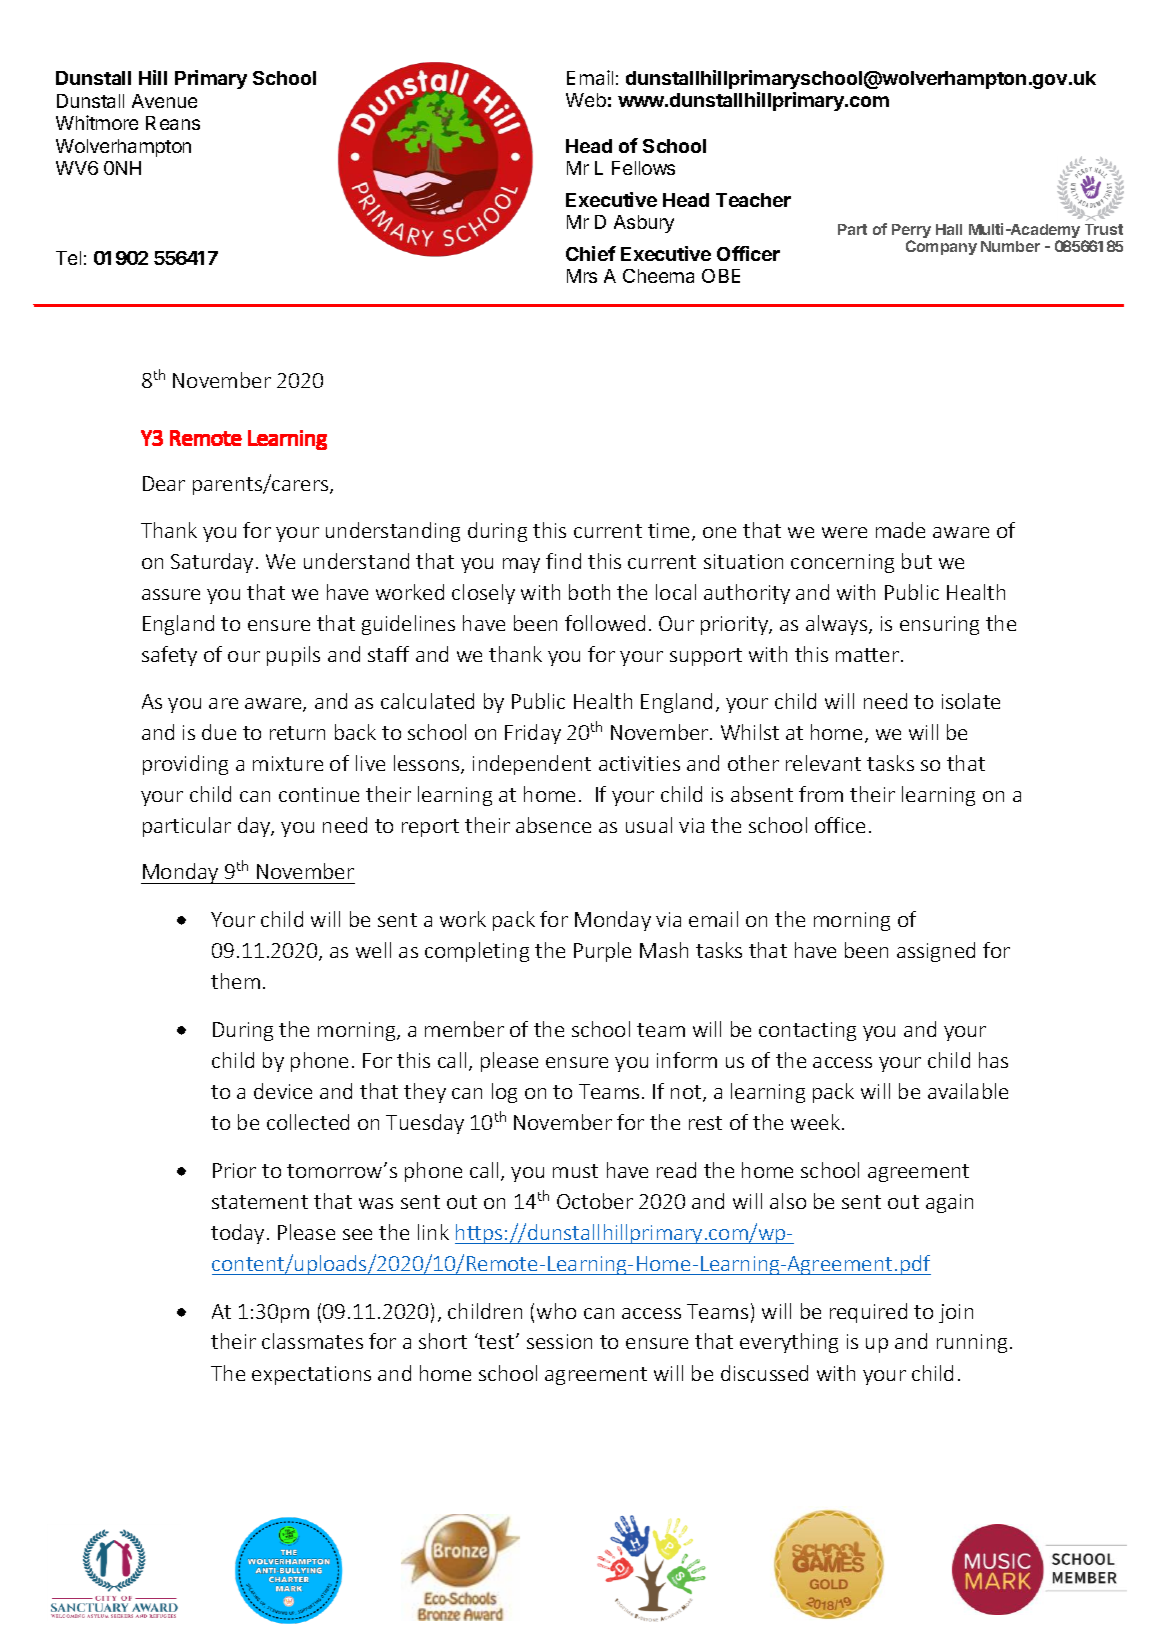  What do you see at coordinates (968, 1091) in the screenshot?
I see `available` at bounding box center [968, 1091].
